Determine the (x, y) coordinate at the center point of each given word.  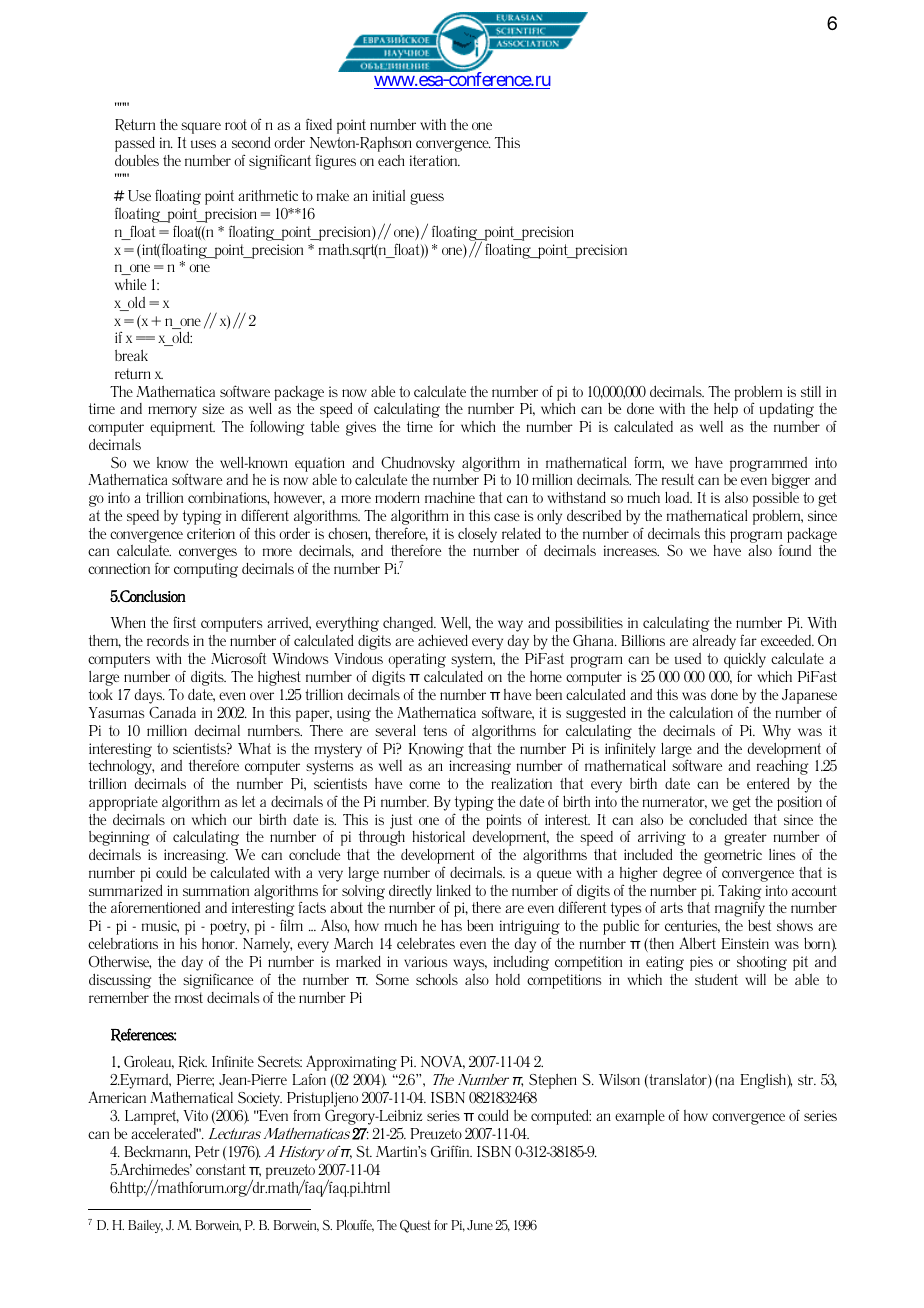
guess (427, 199)
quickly (745, 660)
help (726, 410)
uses (203, 144)
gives (361, 428)
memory (172, 412)
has (451, 925)
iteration (435, 160)
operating (417, 660)
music (160, 926)
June (480, 1225)
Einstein (745, 943)
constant (221, 1169)
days (150, 696)
